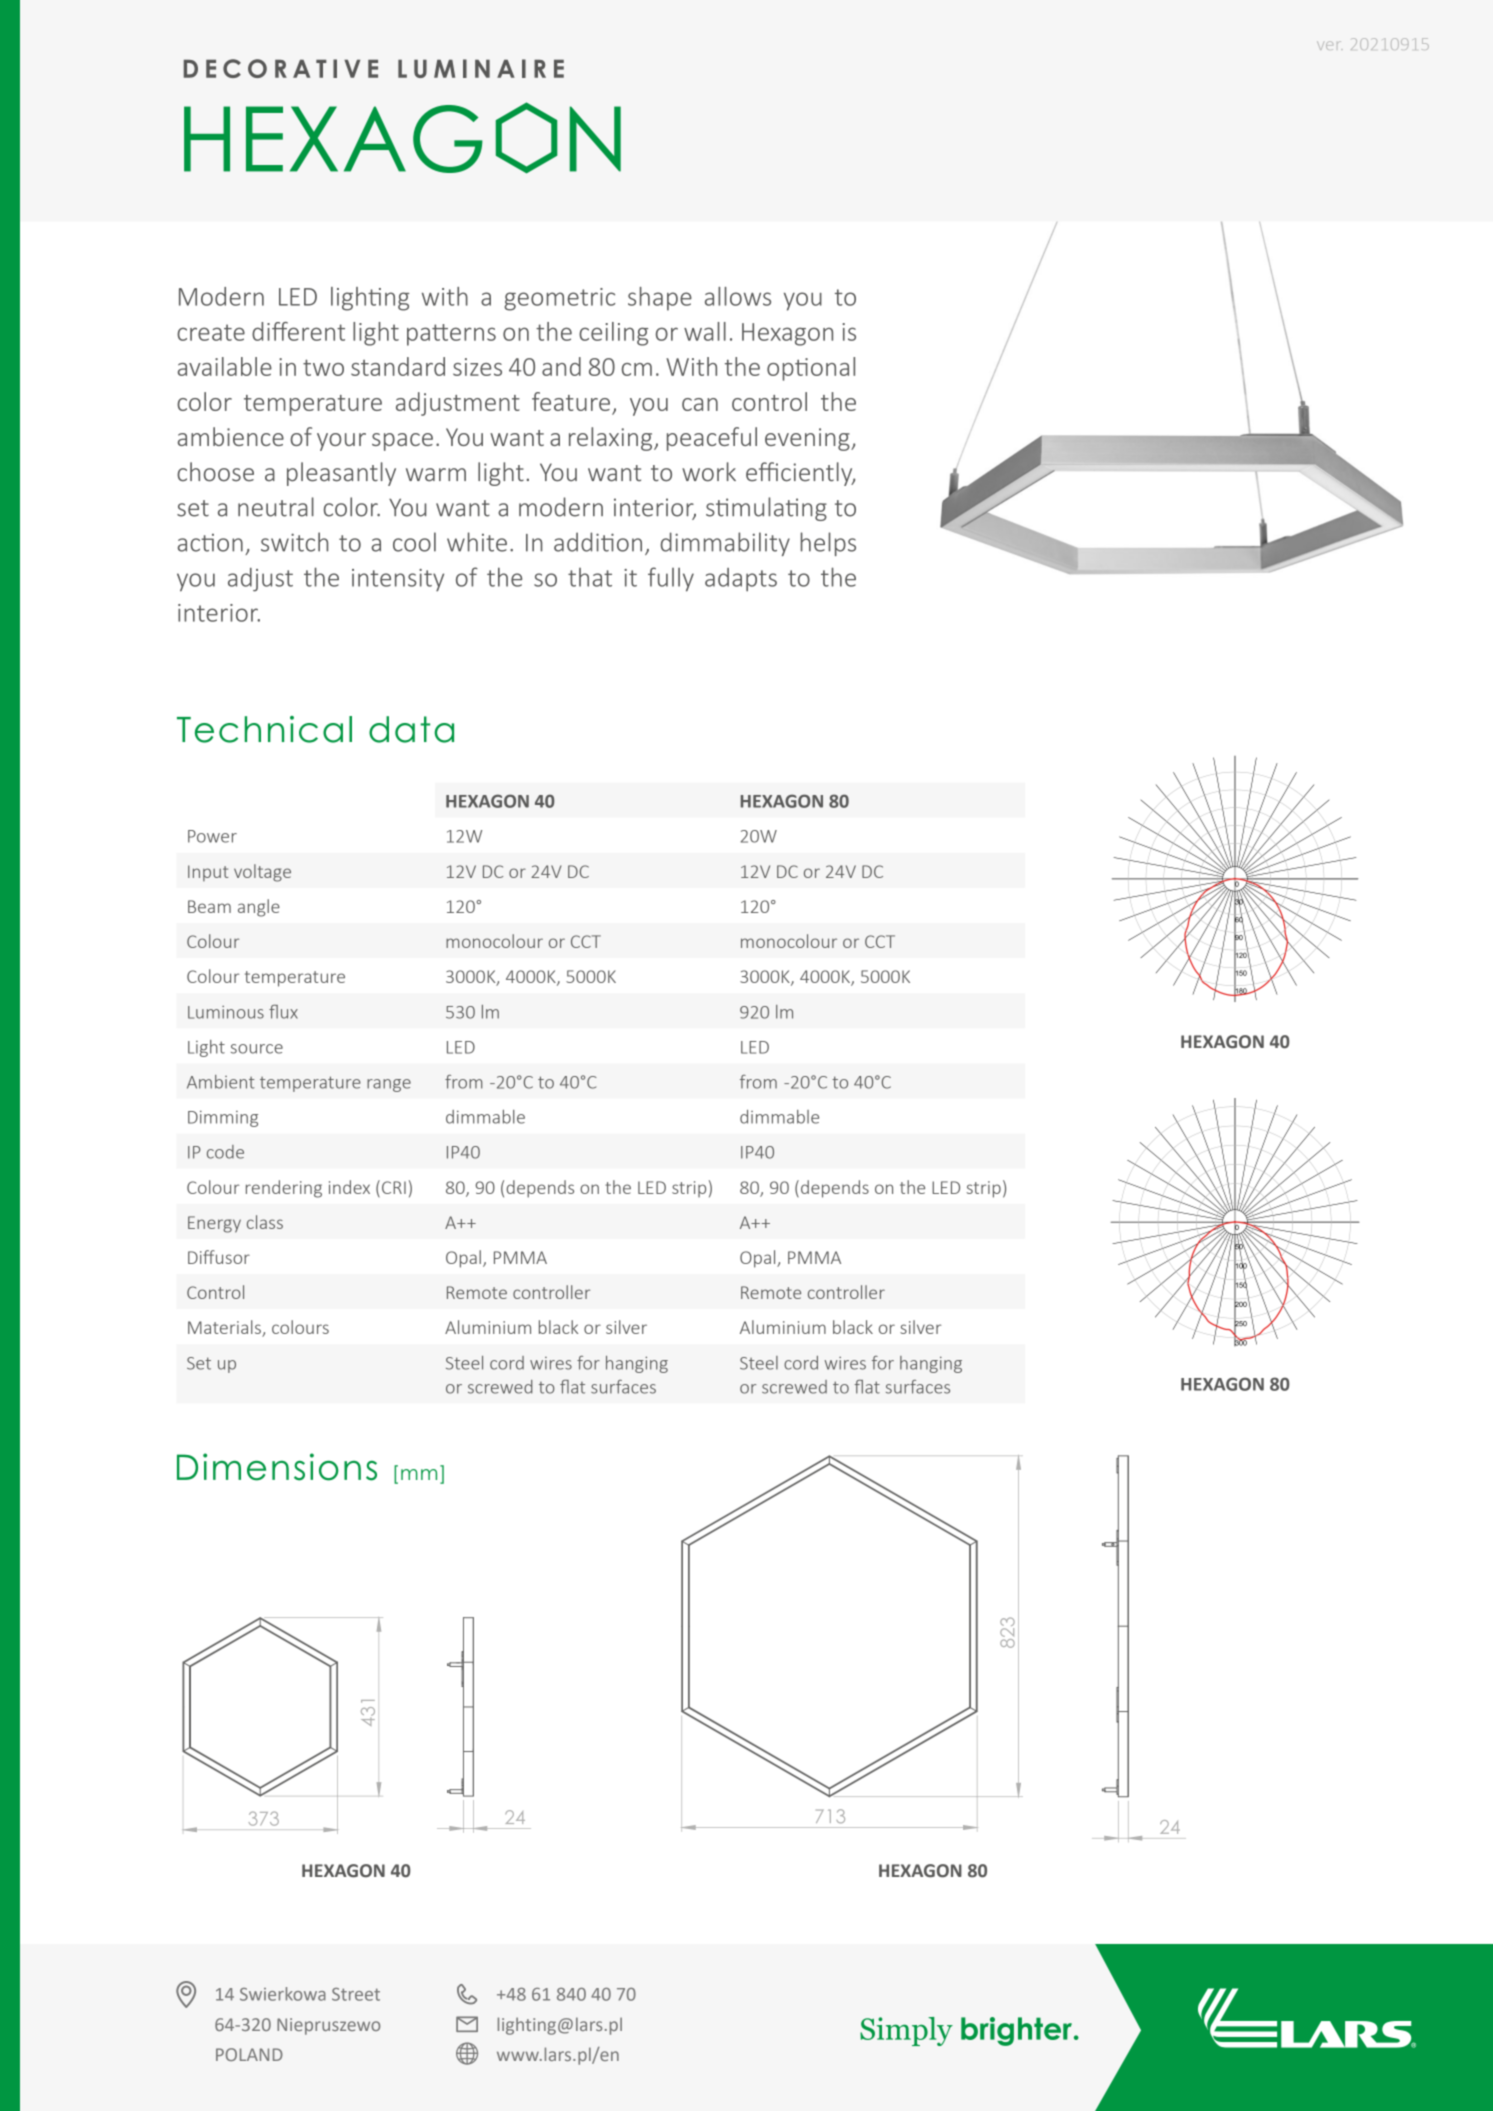 The width and height of the image is (1493, 2111). Describe the element at coordinates (356, 1994) in the image. I see `Street` at that location.
